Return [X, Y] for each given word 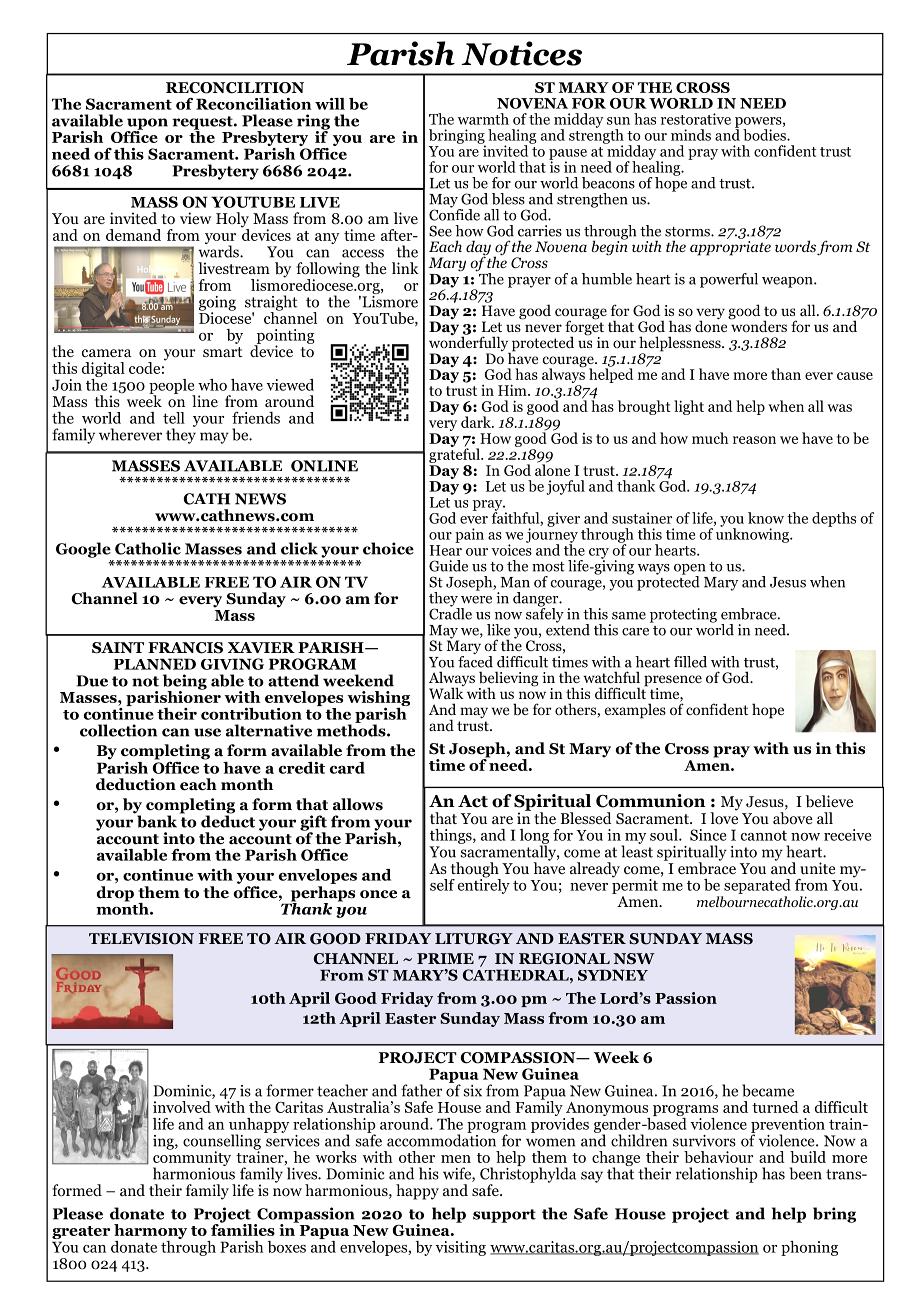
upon [147, 125]
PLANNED [155, 664]
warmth [483, 119]
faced [475, 660]
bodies [765, 135]
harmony [150, 1233]
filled [690, 662]
